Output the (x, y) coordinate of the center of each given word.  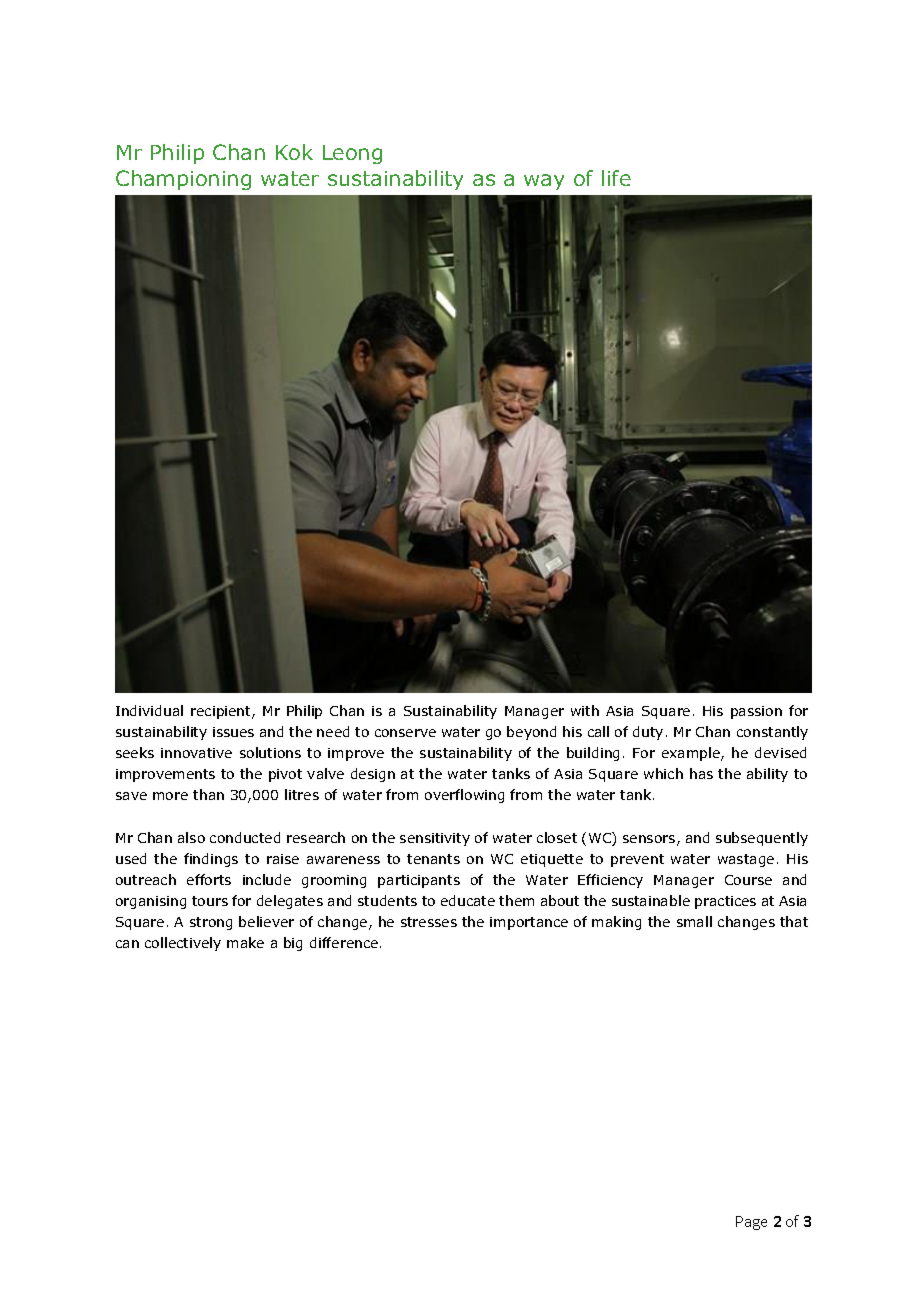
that (794, 921)
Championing (183, 180)
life (616, 178)
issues (233, 732)
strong (211, 923)
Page (751, 1223)
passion (756, 712)
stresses (429, 922)
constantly (772, 733)
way (544, 182)
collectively (183, 944)
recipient (222, 712)
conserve (405, 733)
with (585, 710)
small (694, 921)
